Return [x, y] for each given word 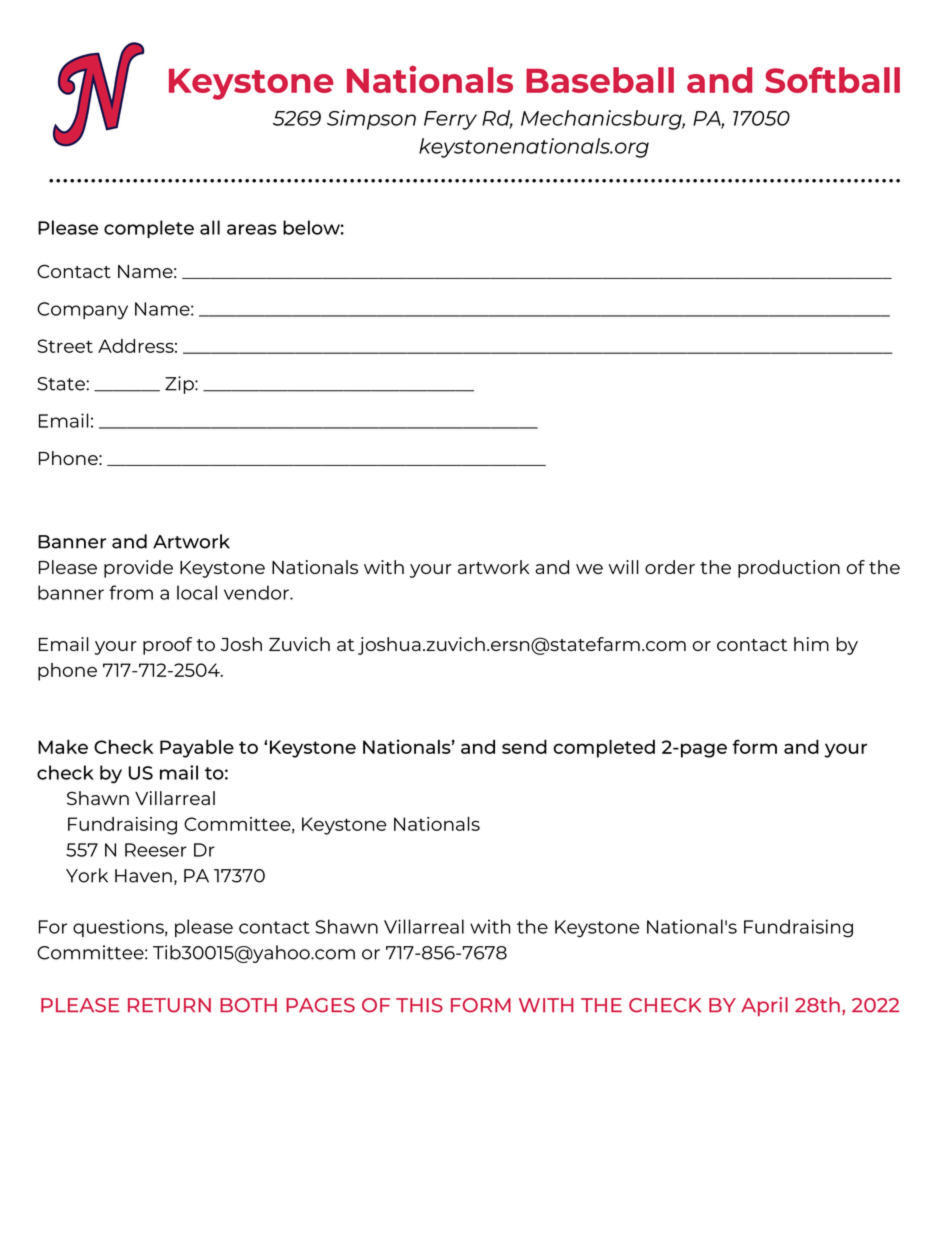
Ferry [450, 120]
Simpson [371, 120]
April [764, 1006]
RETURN [169, 1005]
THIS [419, 1005]
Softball [832, 80]
